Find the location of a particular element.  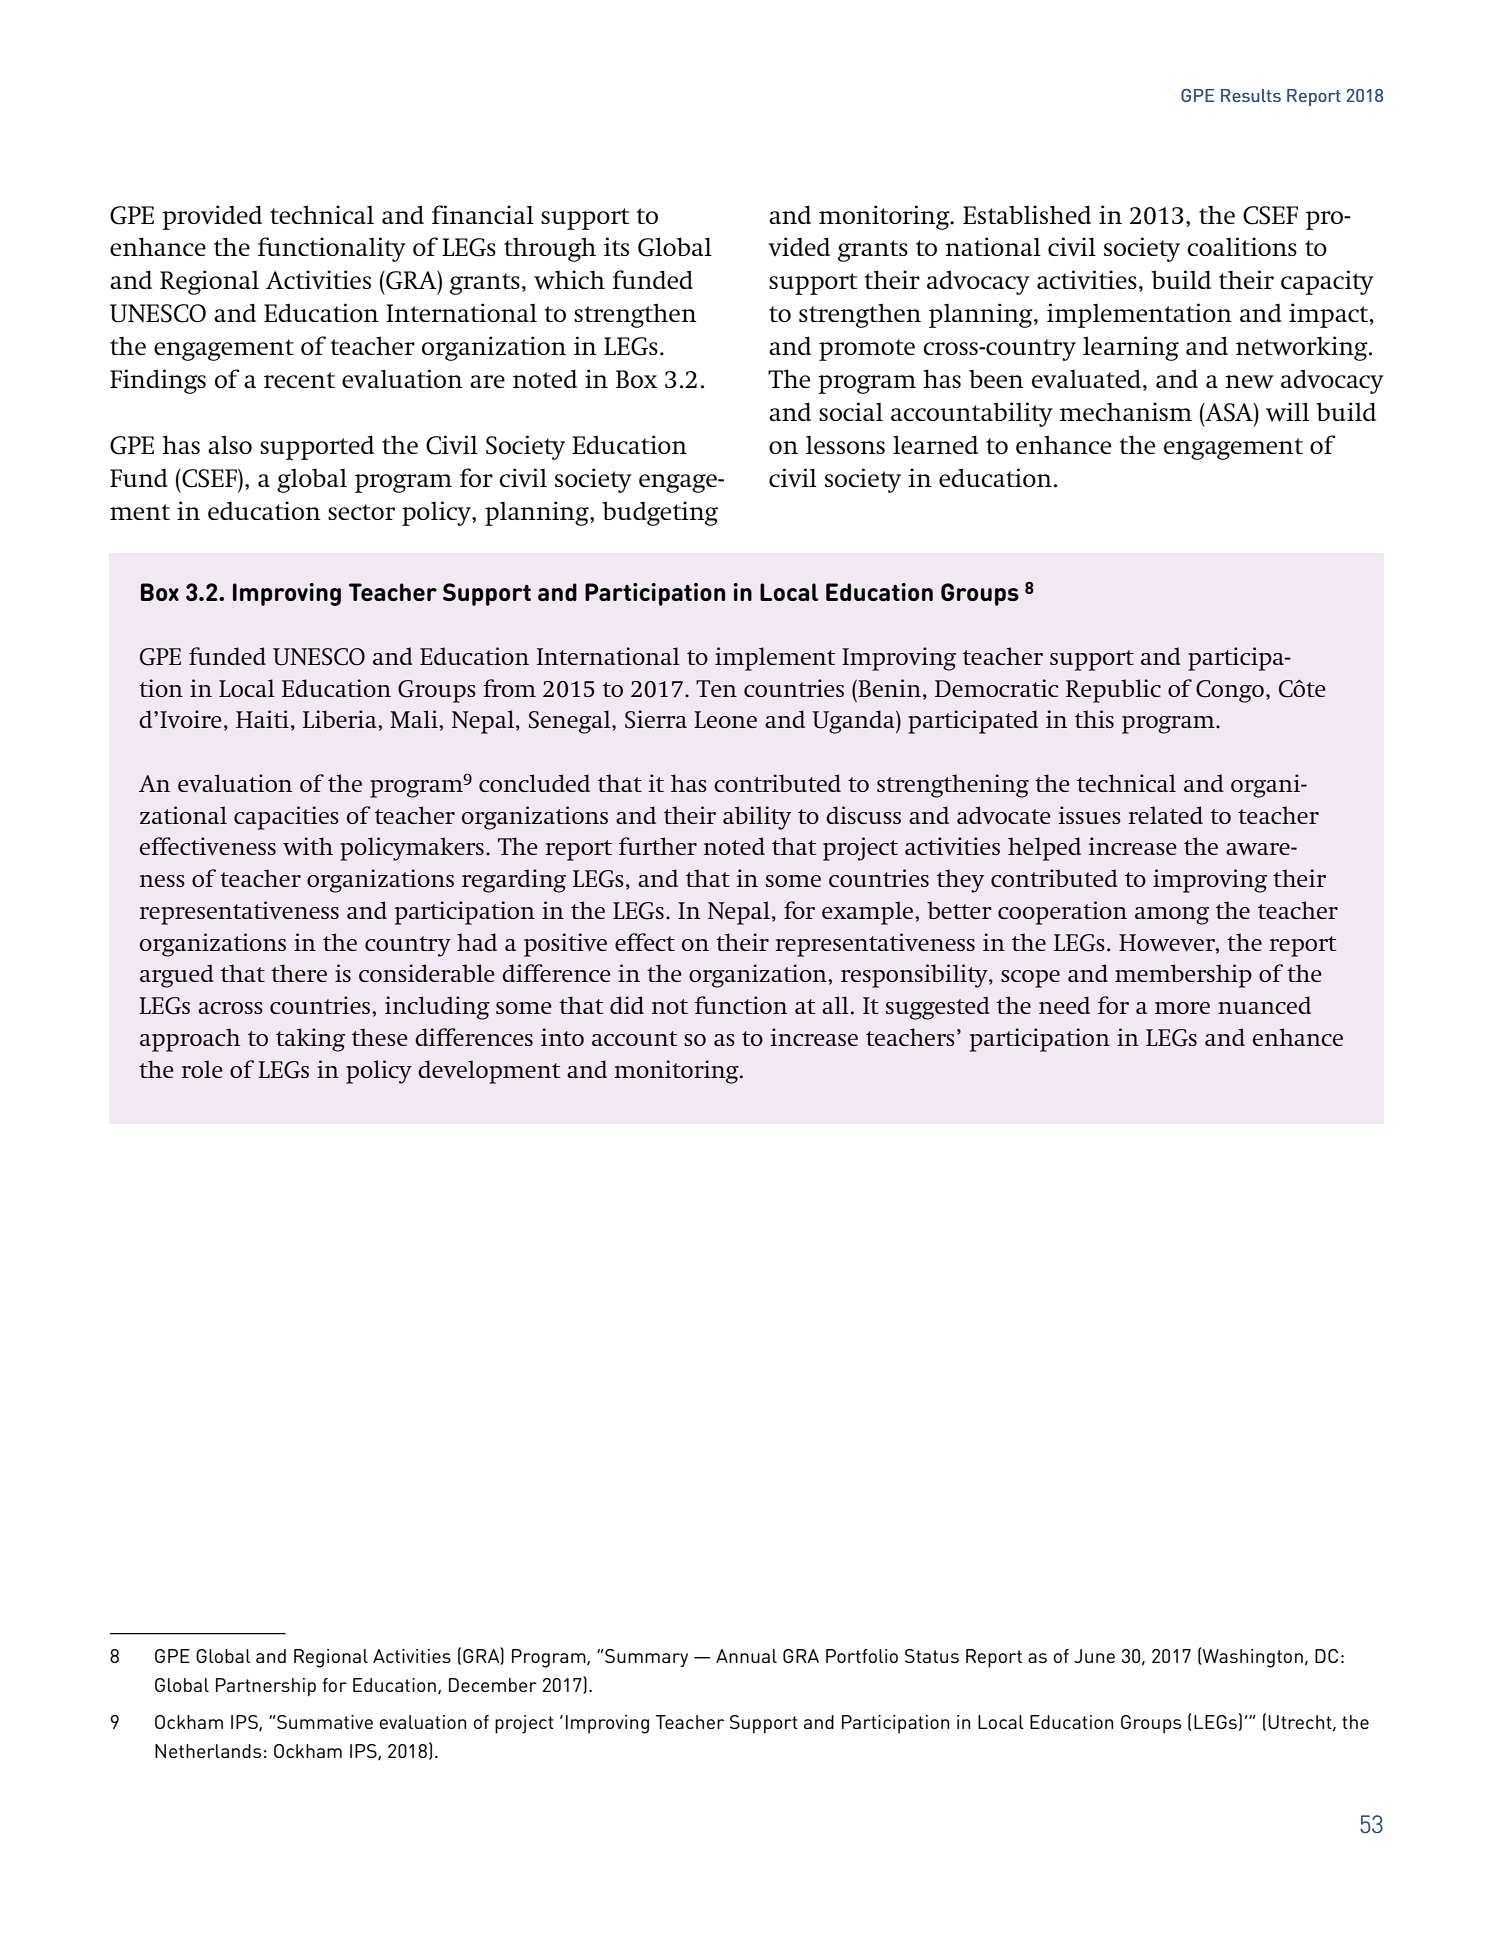

there is located at coordinates (299, 973).
